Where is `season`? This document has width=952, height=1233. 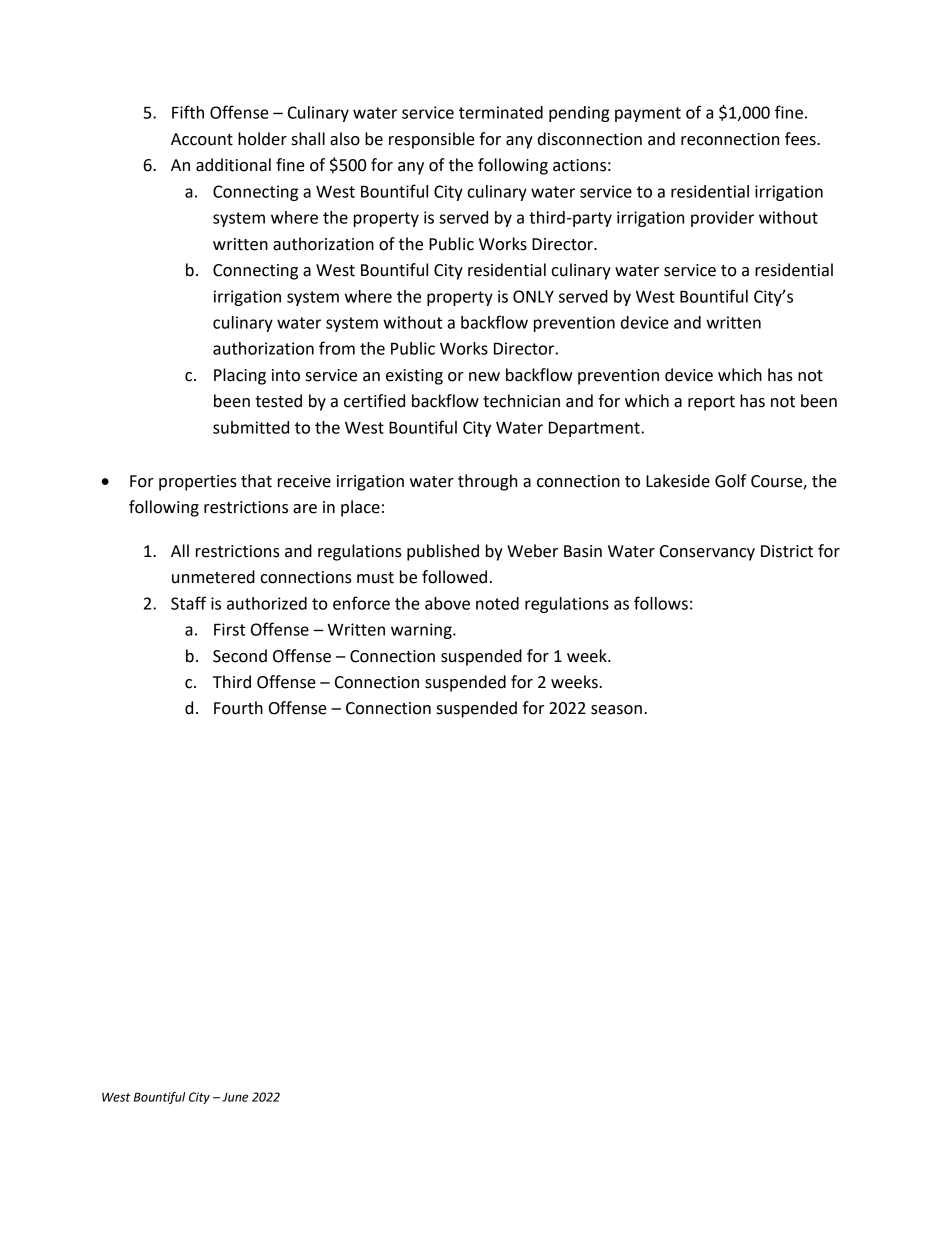 season is located at coordinates (616, 710).
